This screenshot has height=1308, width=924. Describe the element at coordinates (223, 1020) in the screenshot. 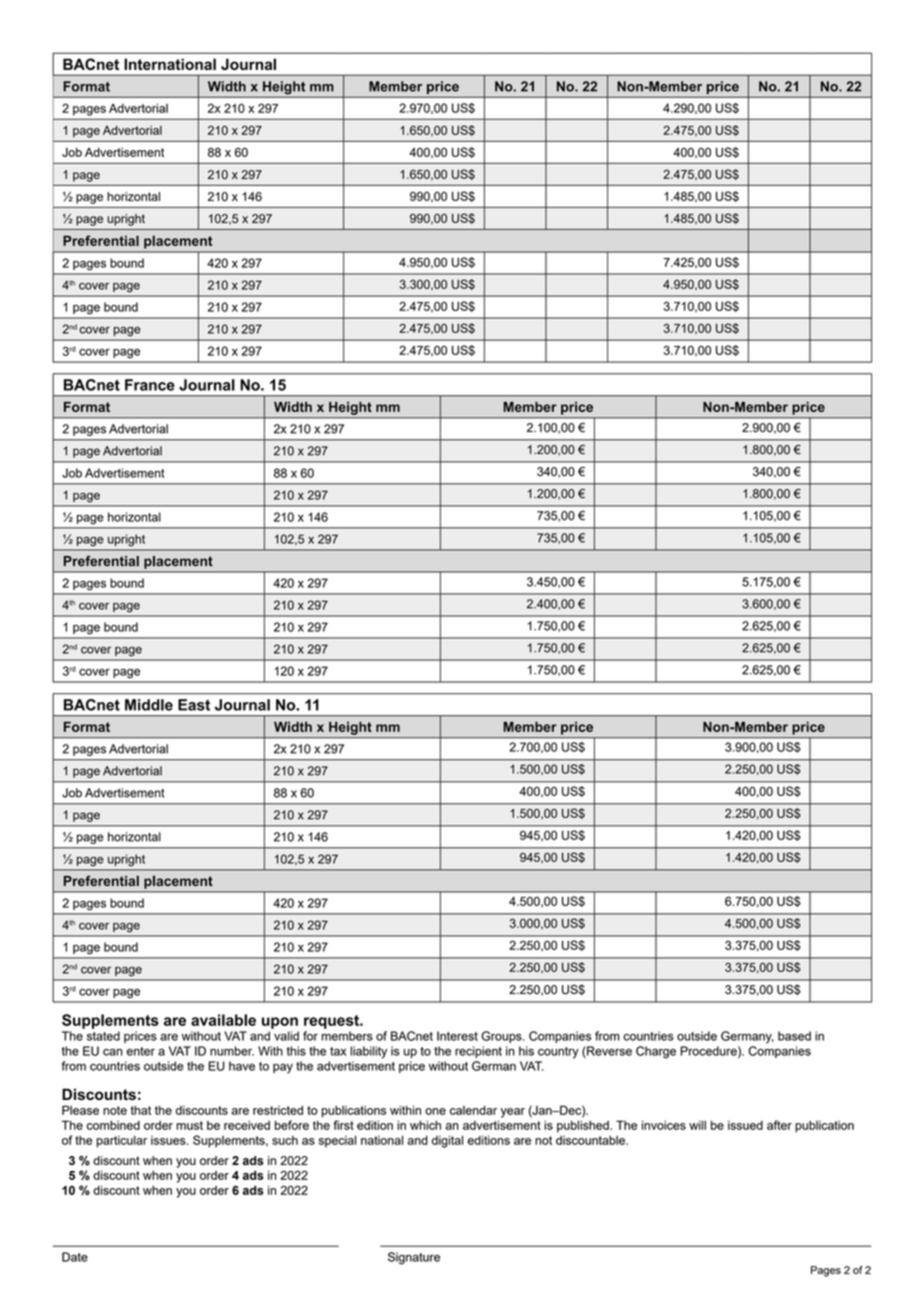

I see `available` at that location.
